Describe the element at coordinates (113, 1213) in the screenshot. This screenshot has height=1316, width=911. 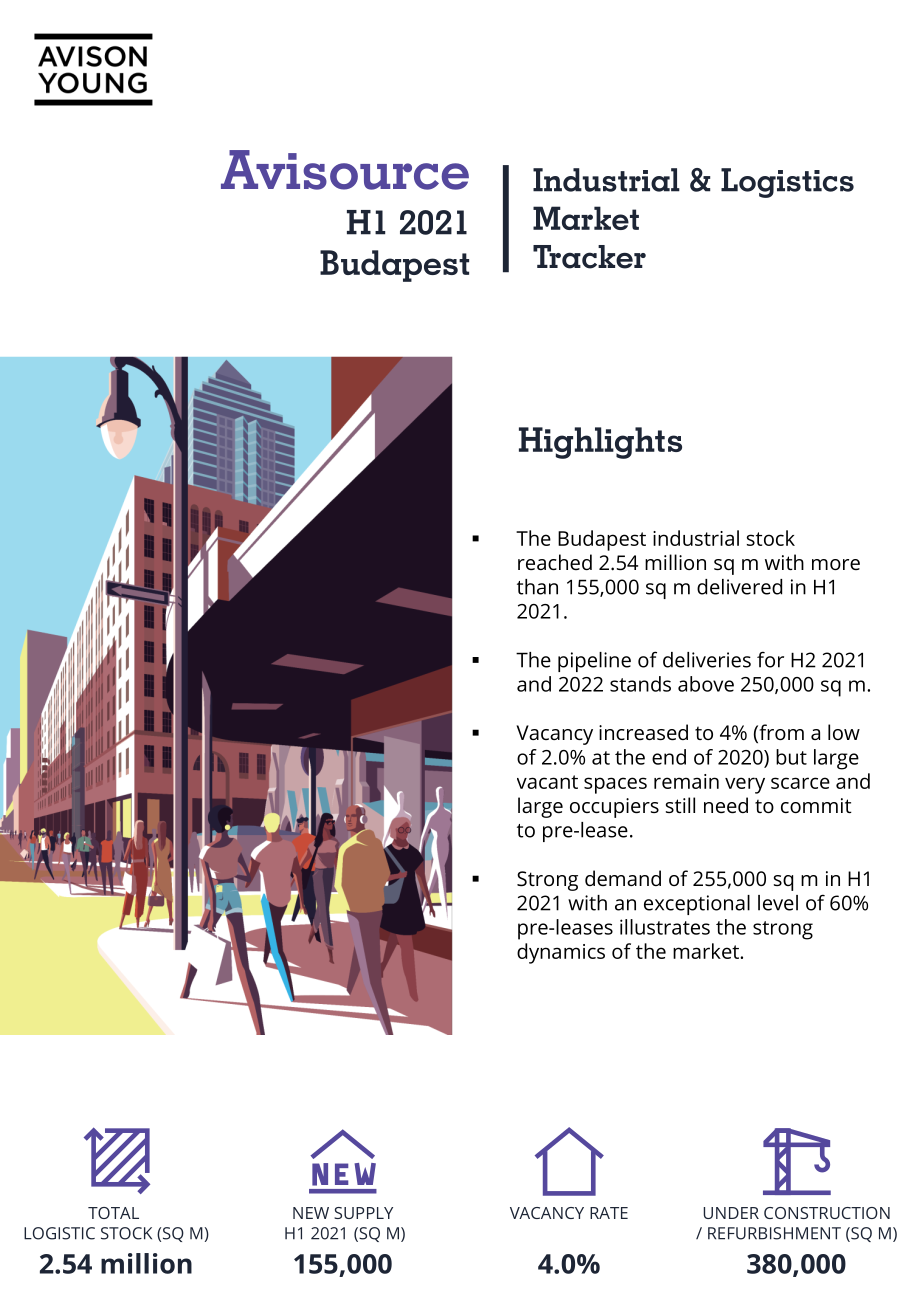
I see `TOTAL` at that location.
